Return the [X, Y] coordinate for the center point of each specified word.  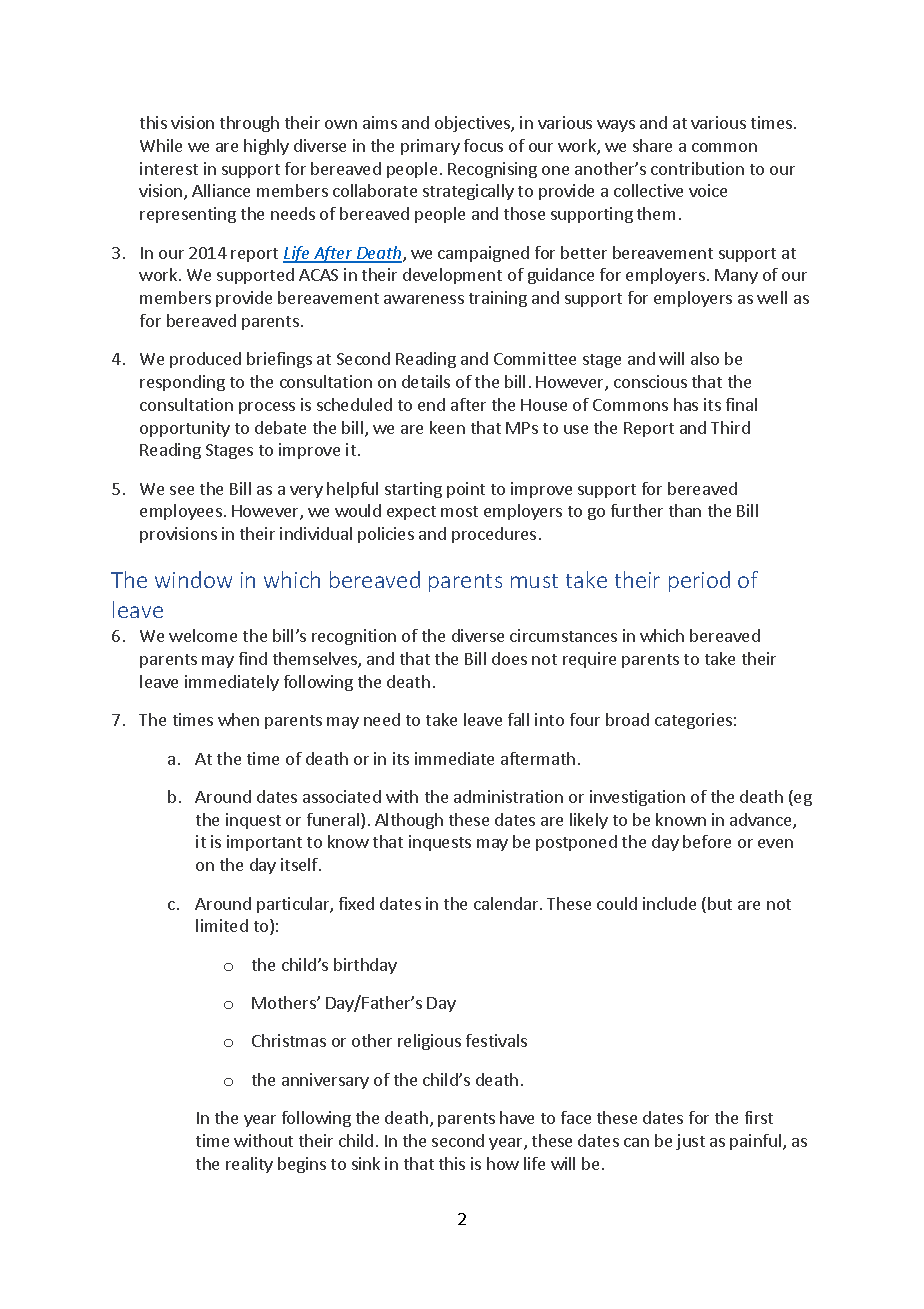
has [686, 404]
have [517, 1117]
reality [249, 1165]
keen [447, 427]
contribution [697, 168]
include [669, 903]
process [267, 408]
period [699, 581]
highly [266, 147]
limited [222, 925]
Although [409, 821]
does [509, 658]
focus [483, 145]
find [253, 658]
